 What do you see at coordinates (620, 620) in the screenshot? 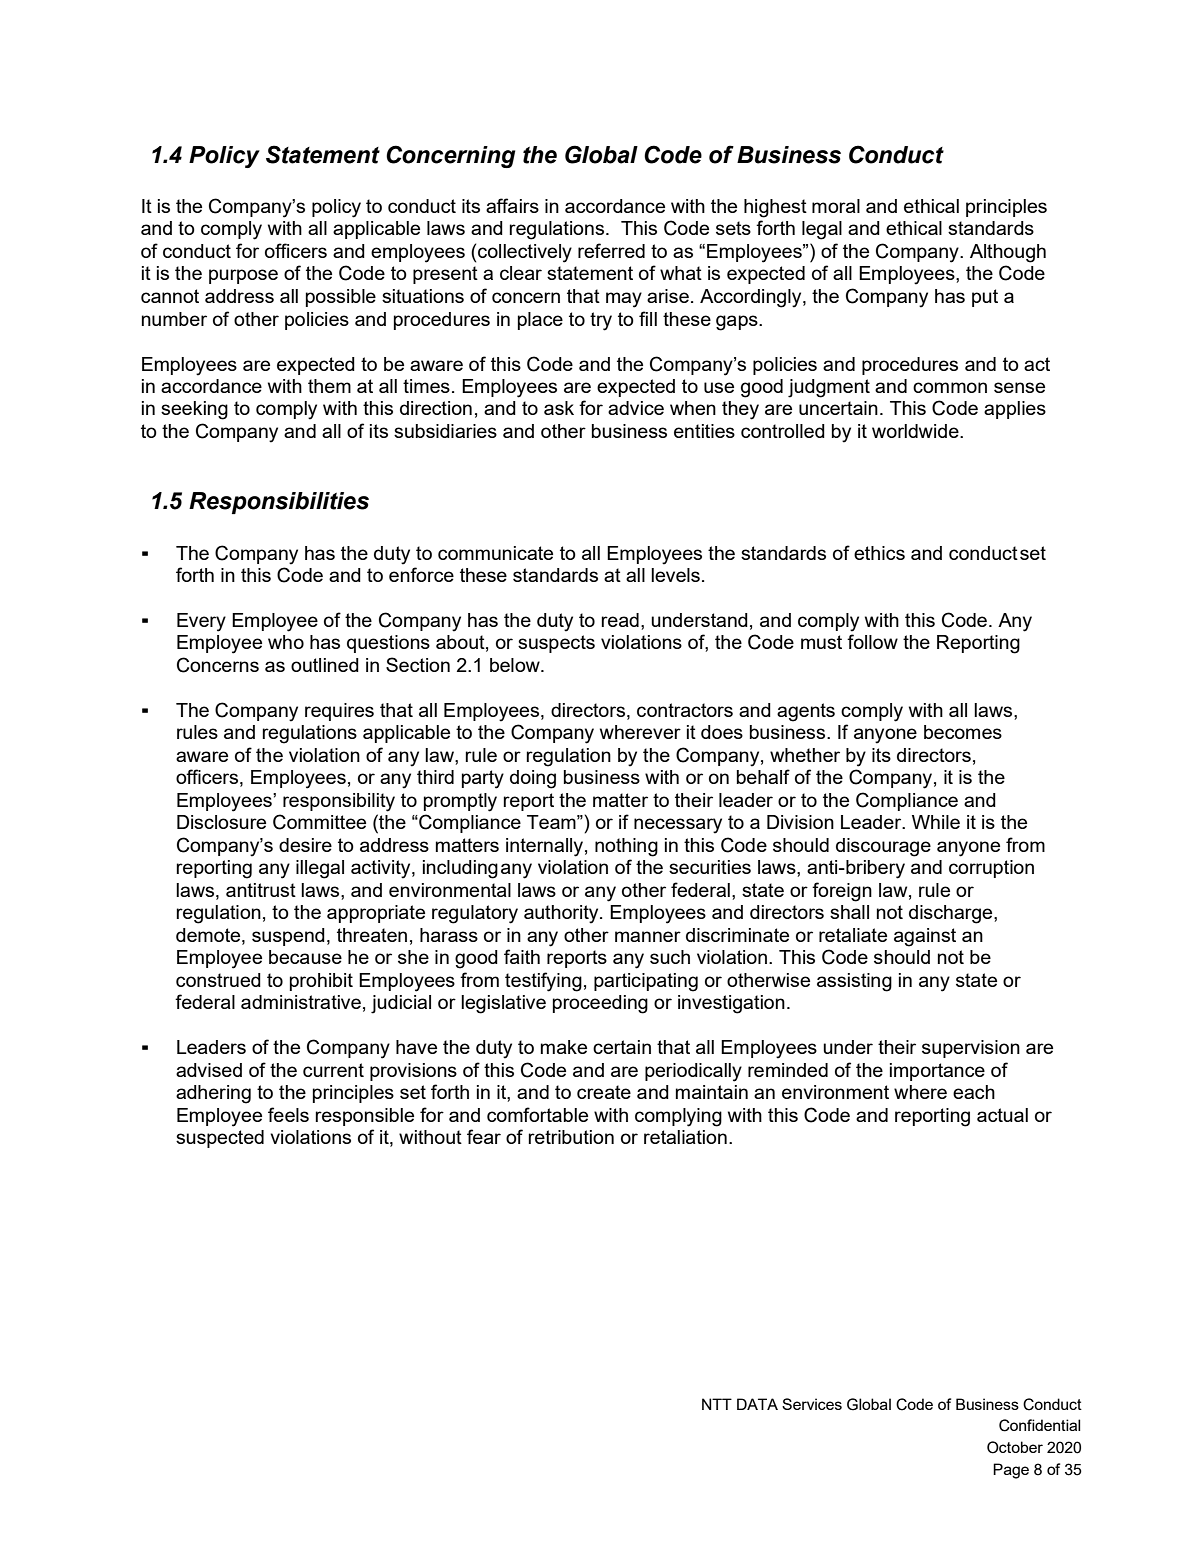
I see `read` at bounding box center [620, 620].
